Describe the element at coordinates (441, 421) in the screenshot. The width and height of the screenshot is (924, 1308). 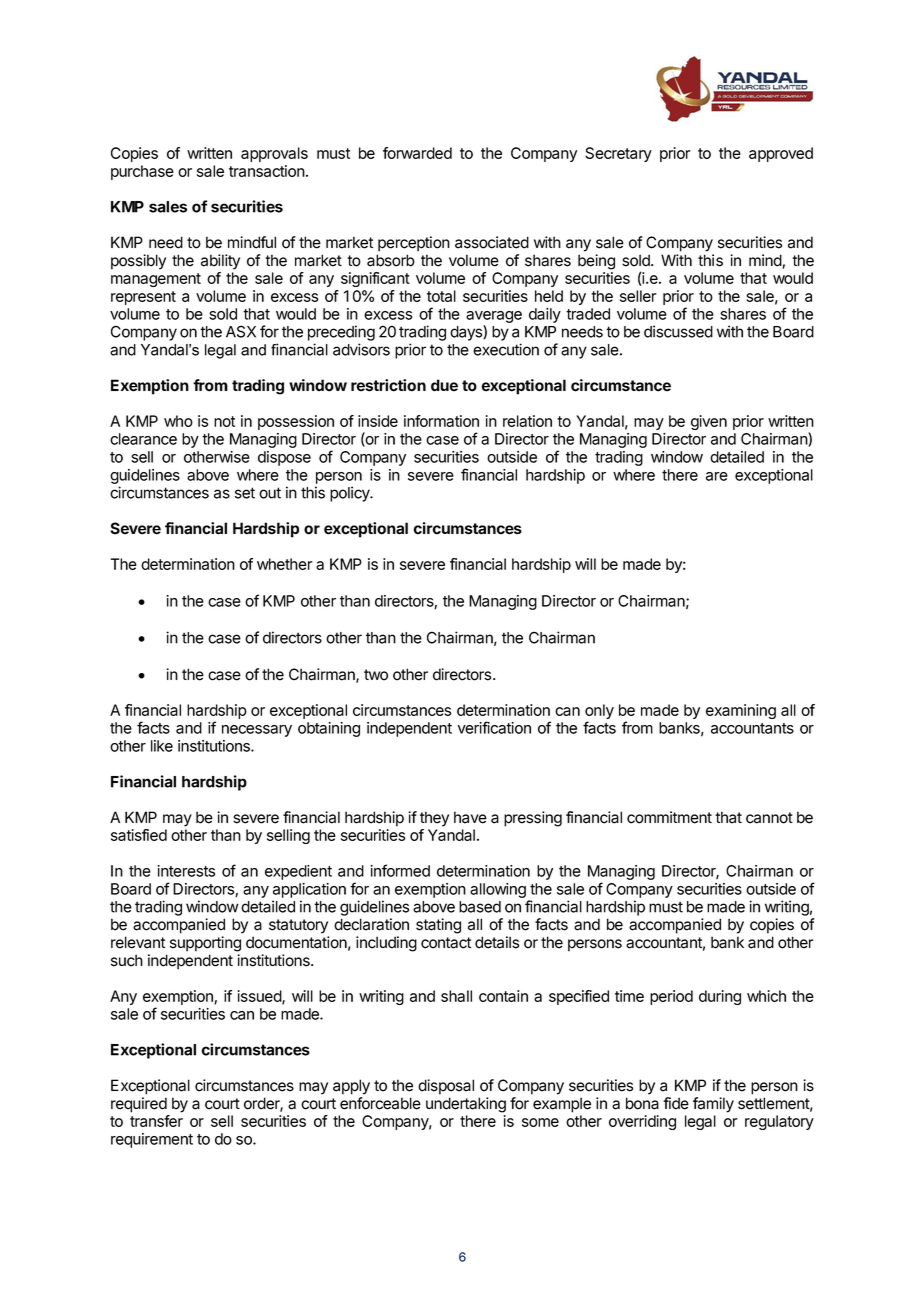
I see `information` at that location.
